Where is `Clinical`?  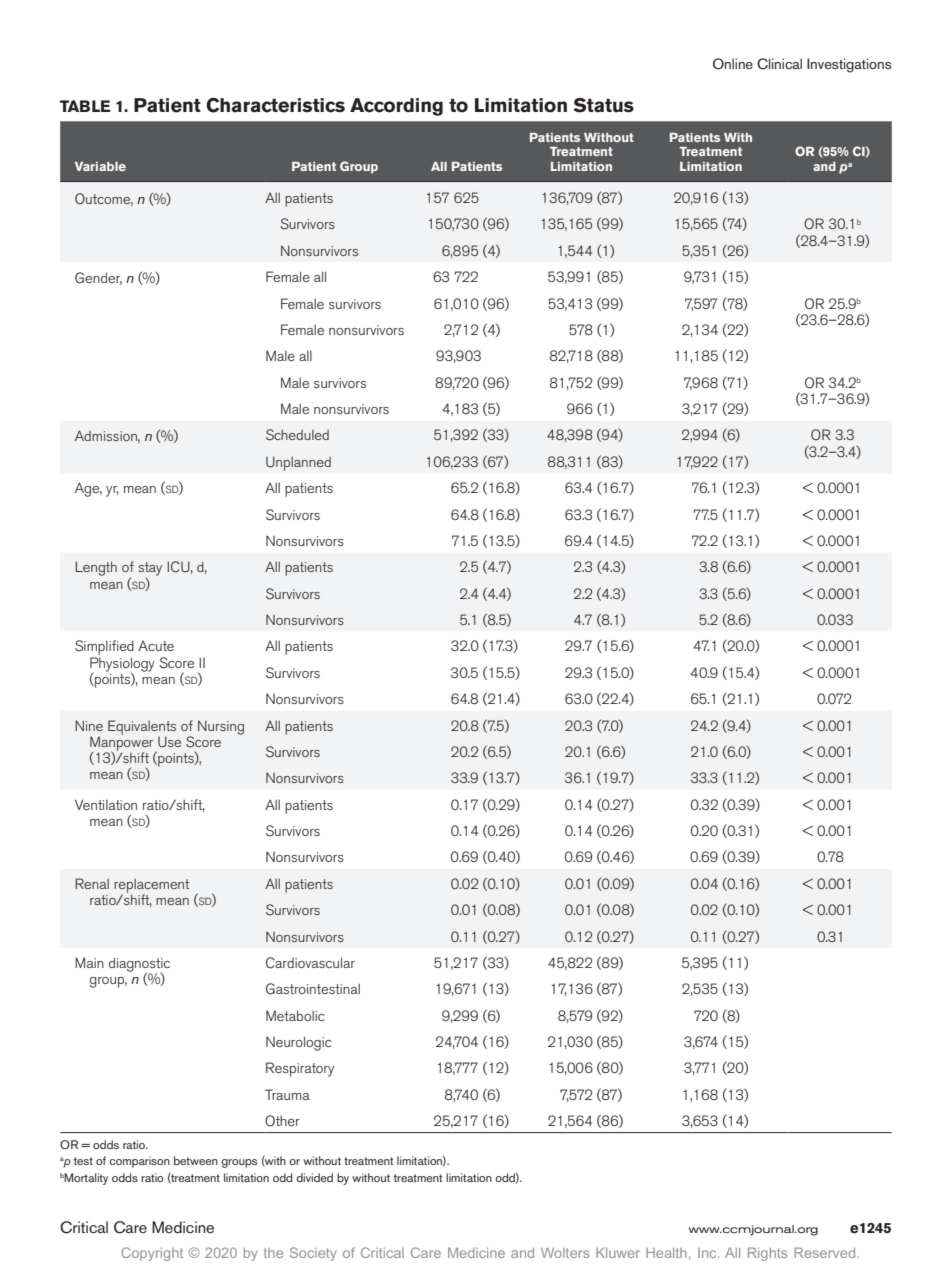
Clinical is located at coordinates (779, 64).
